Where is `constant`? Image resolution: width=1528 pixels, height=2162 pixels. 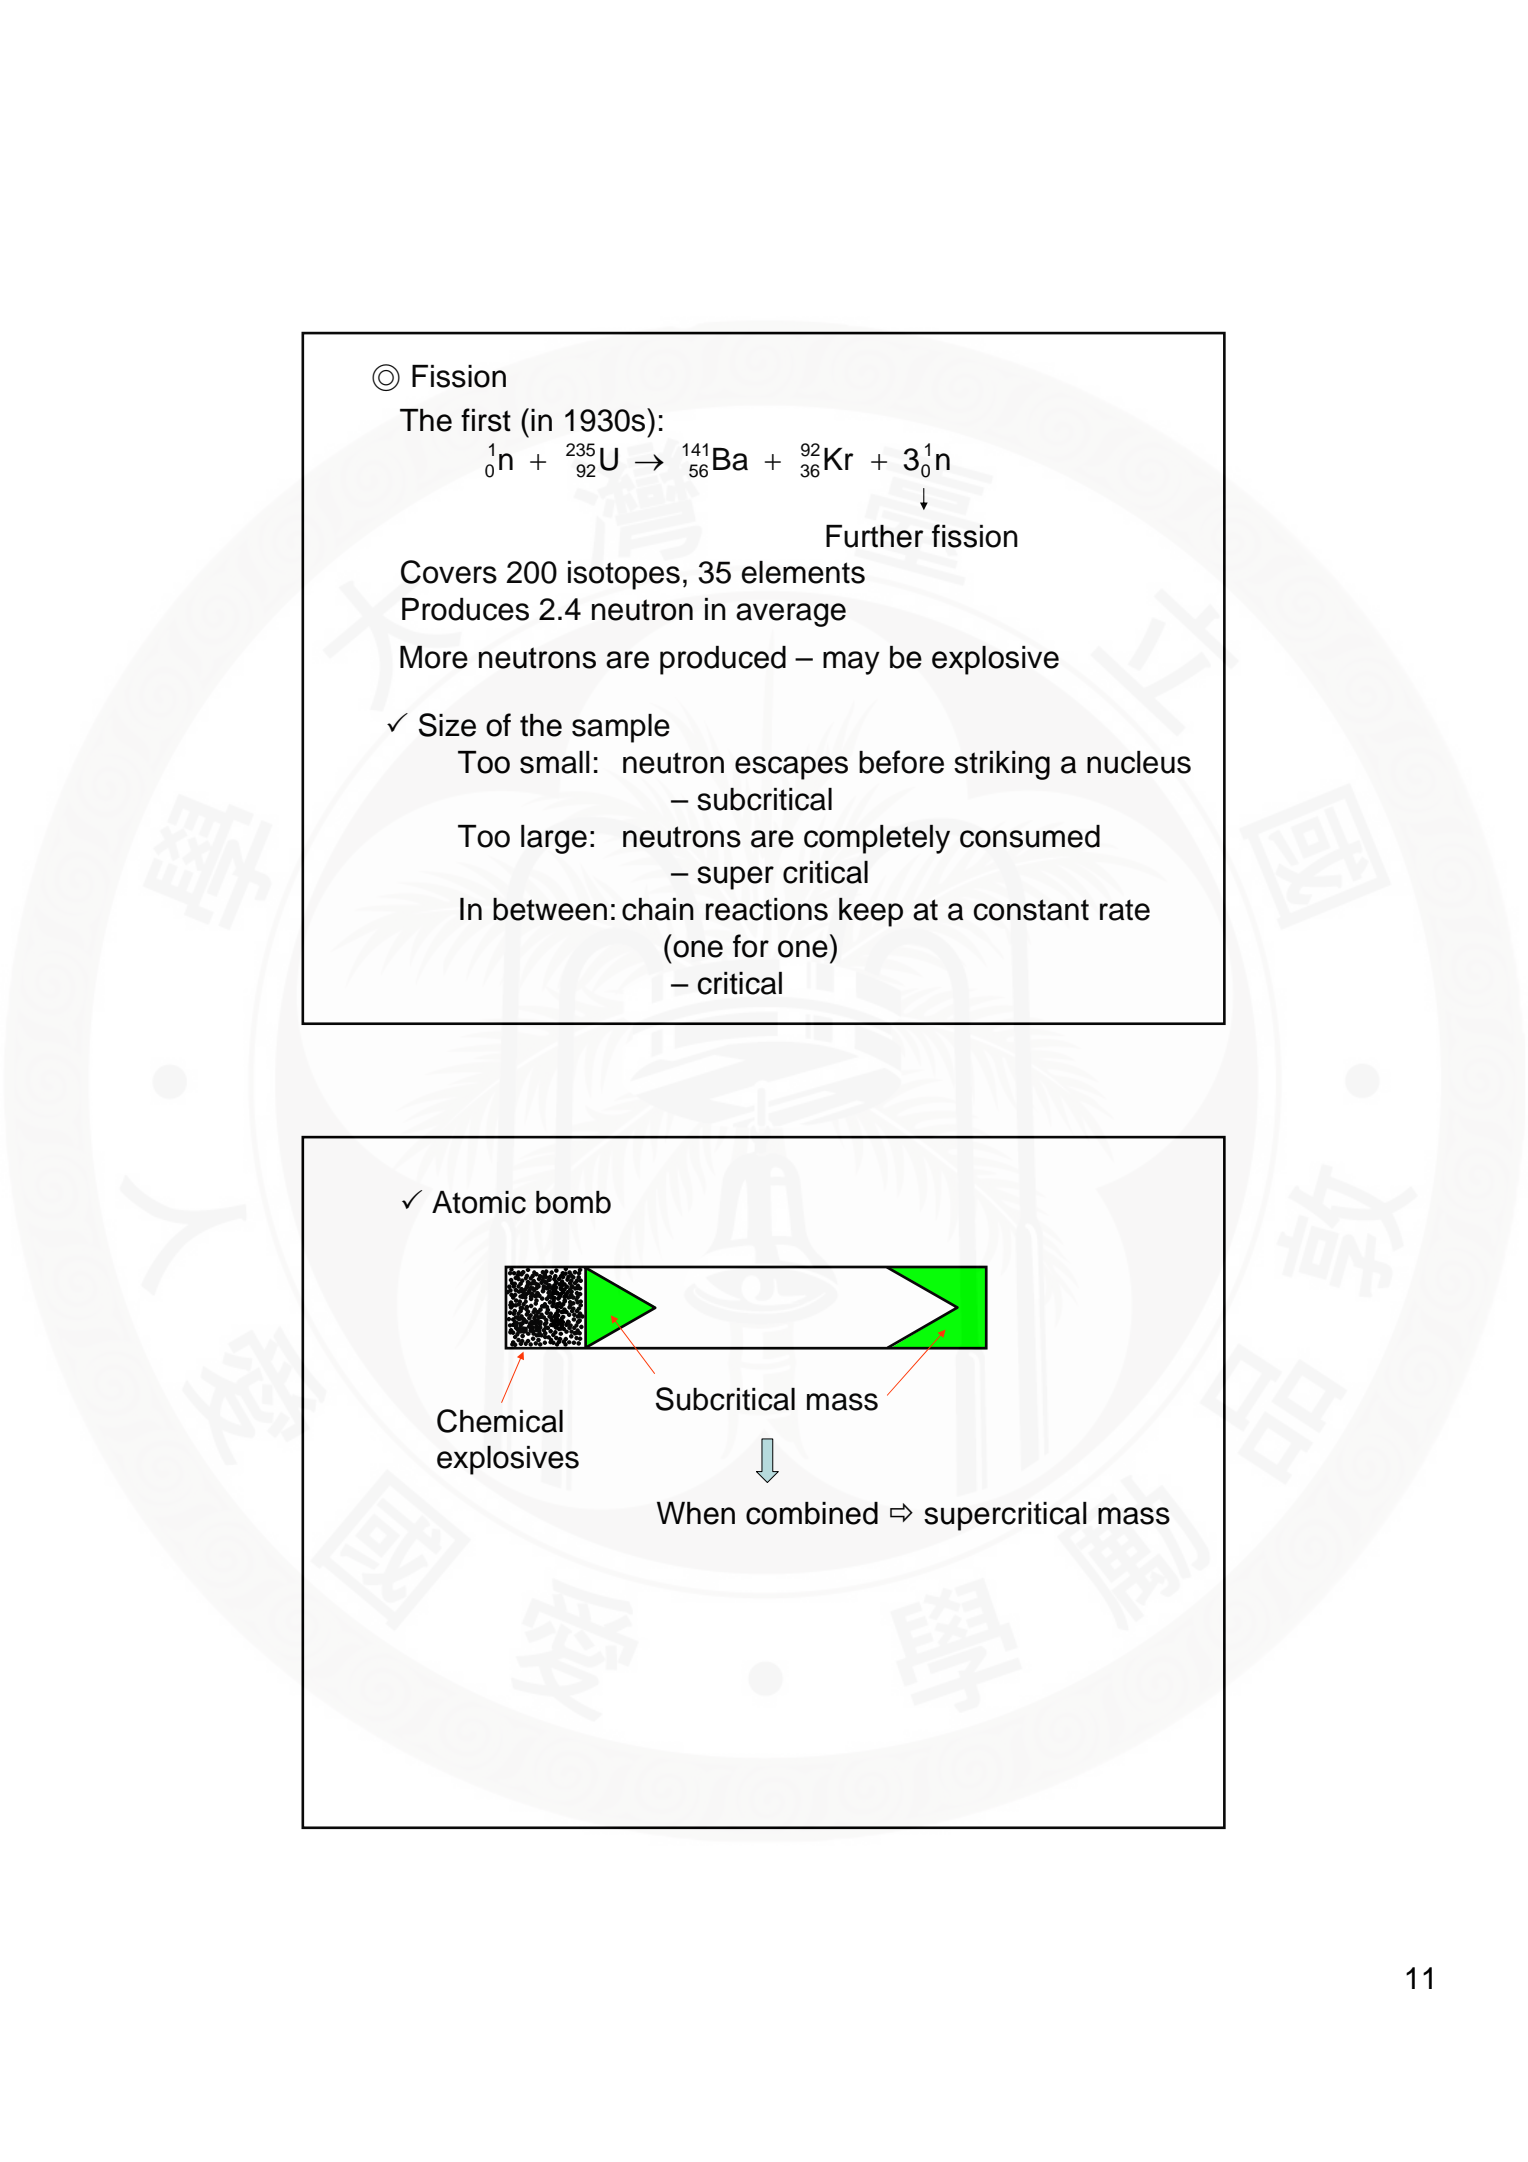 constant is located at coordinates (1031, 910).
